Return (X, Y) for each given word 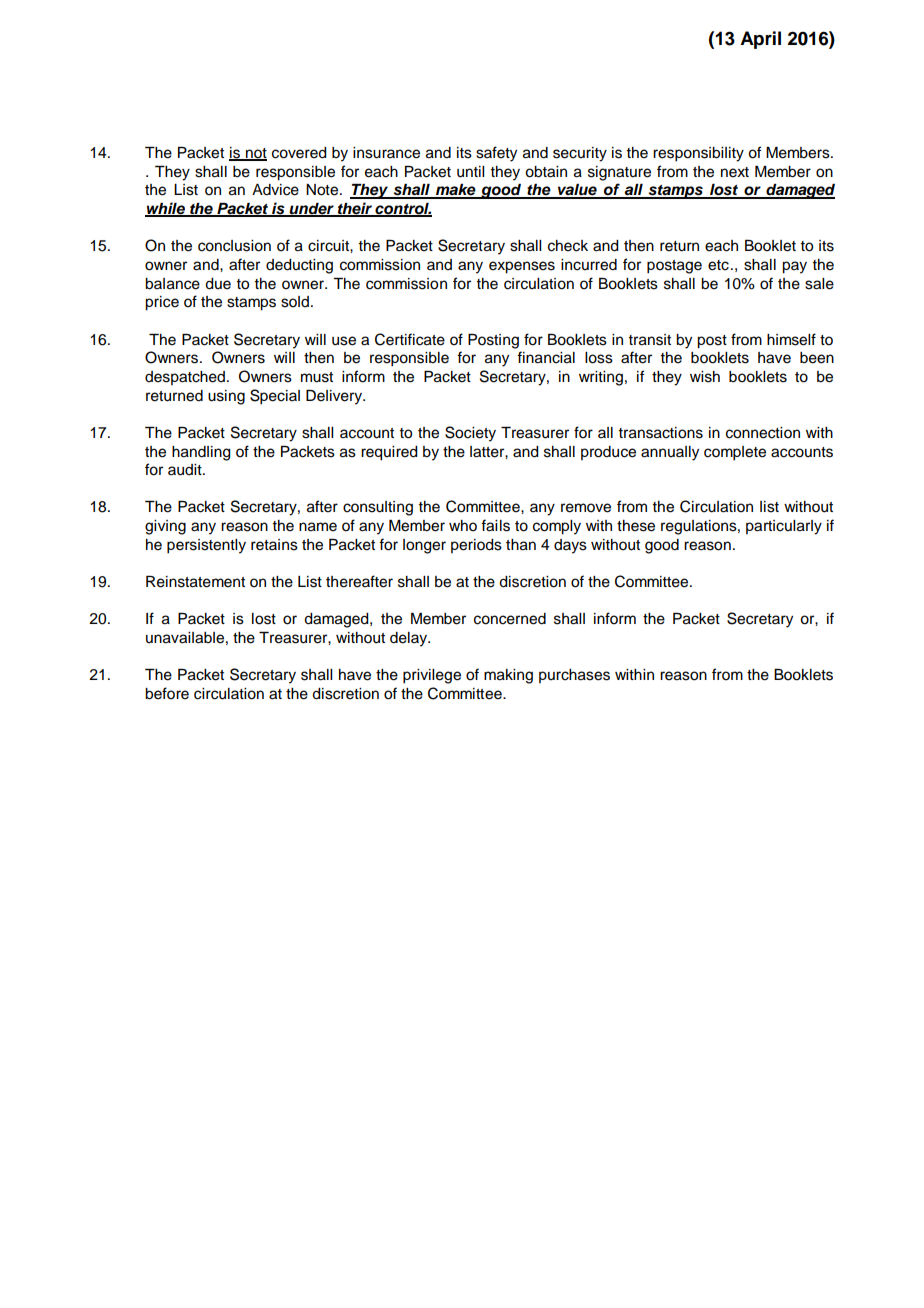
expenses (522, 267)
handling (201, 453)
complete (735, 453)
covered (299, 153)
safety (496, 154)
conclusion (234, 246)
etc (718, 265)
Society (470, 434)
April (760, 40)
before (167, 693)
